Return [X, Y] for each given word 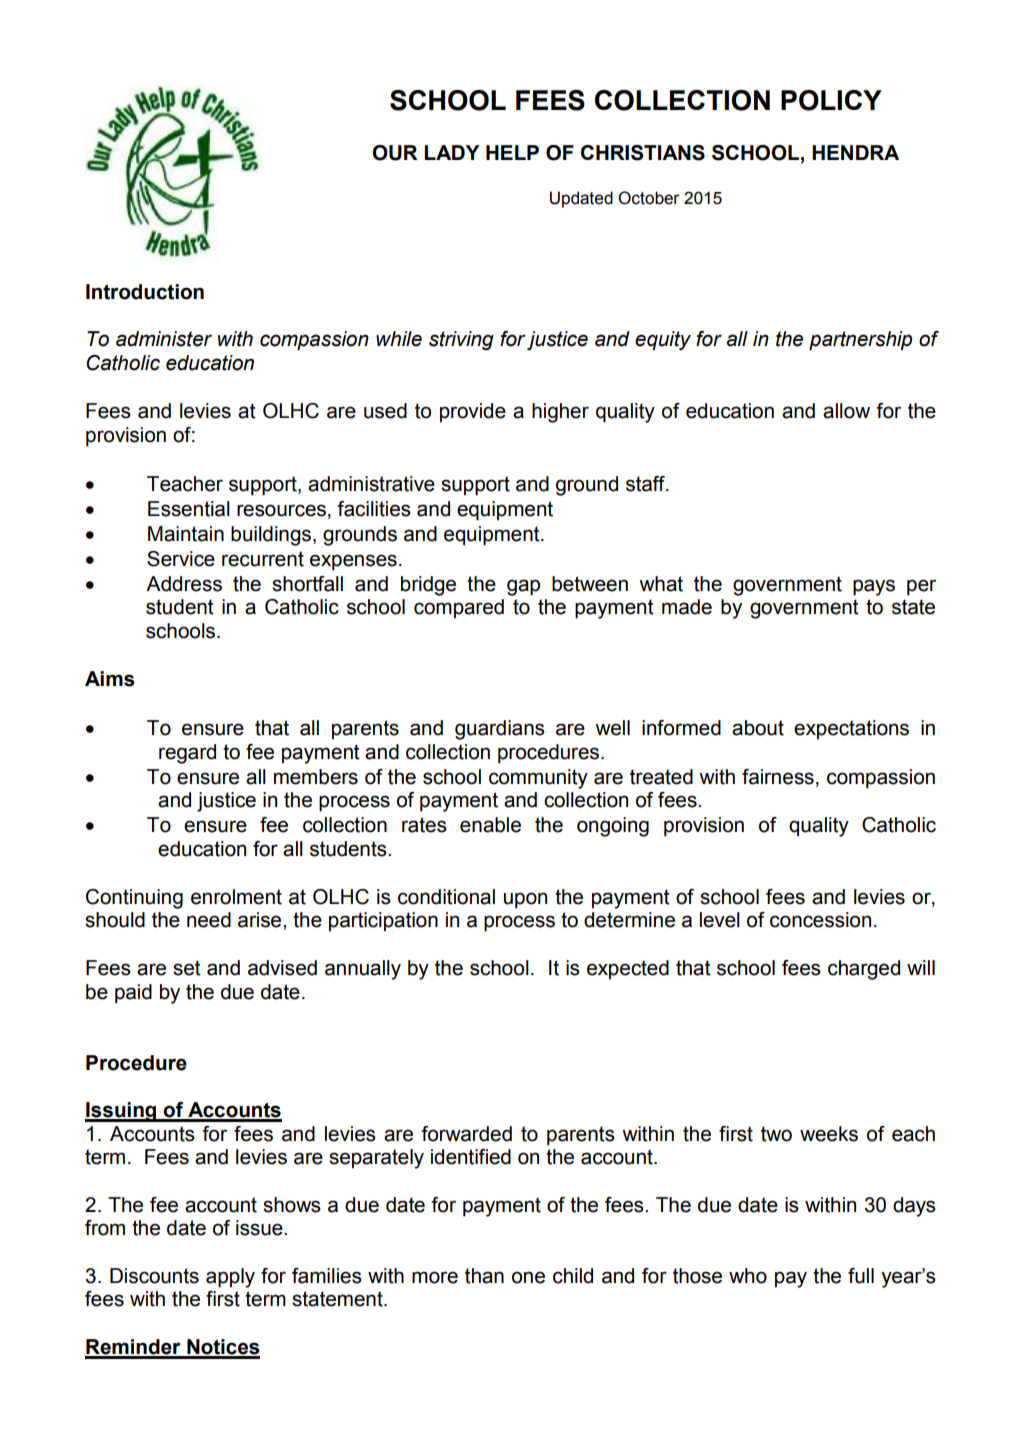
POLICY [831, 100]
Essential [189, 509]
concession [820, 920]
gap [523, 587]
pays [874, 587]
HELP [512, 152]
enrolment [236, 897]
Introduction [145, 292]
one [528, 1277]
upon [525, 900]
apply [230, 1278]
